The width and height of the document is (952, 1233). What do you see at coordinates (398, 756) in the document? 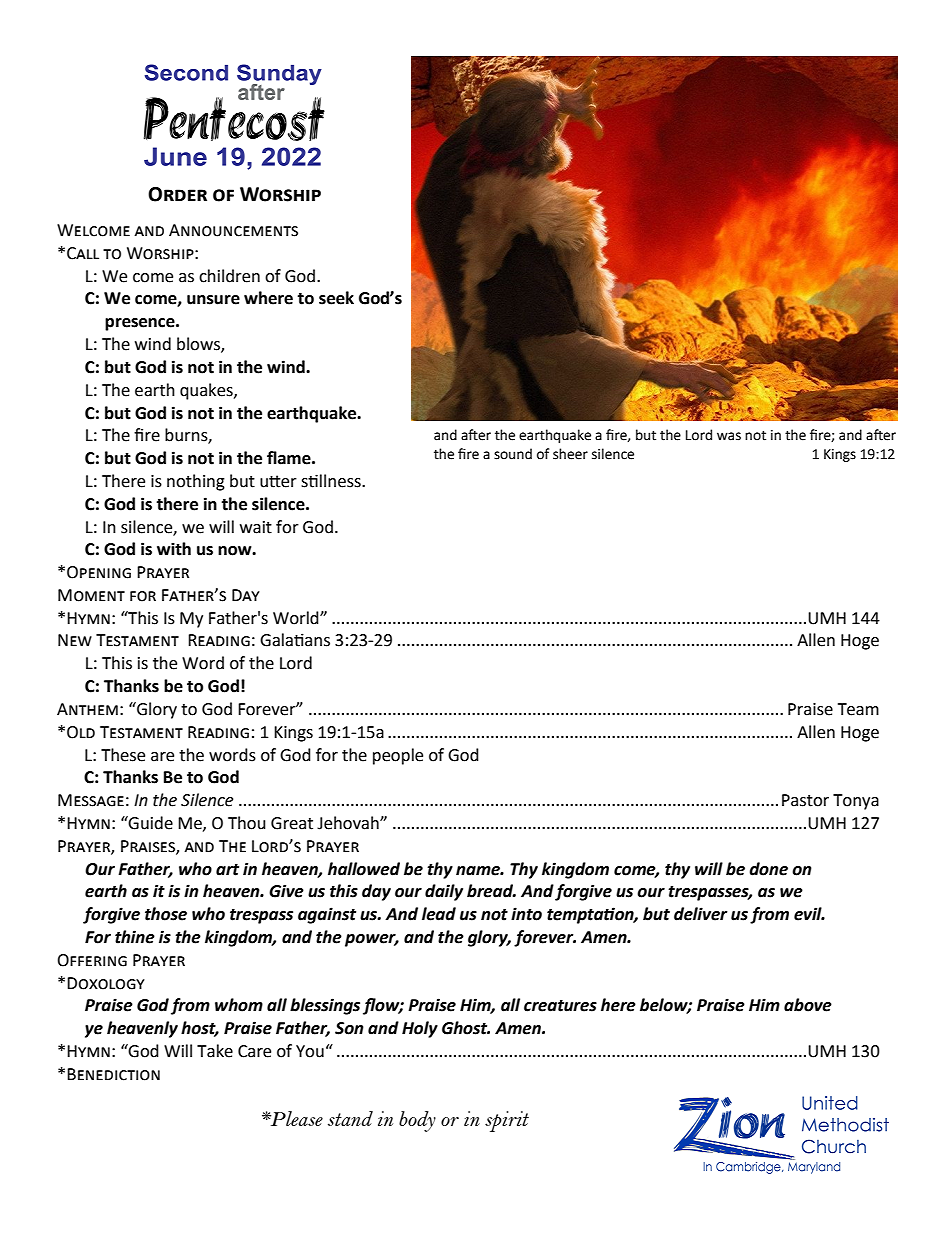
I see `people` at bounding box center [398, 756].
